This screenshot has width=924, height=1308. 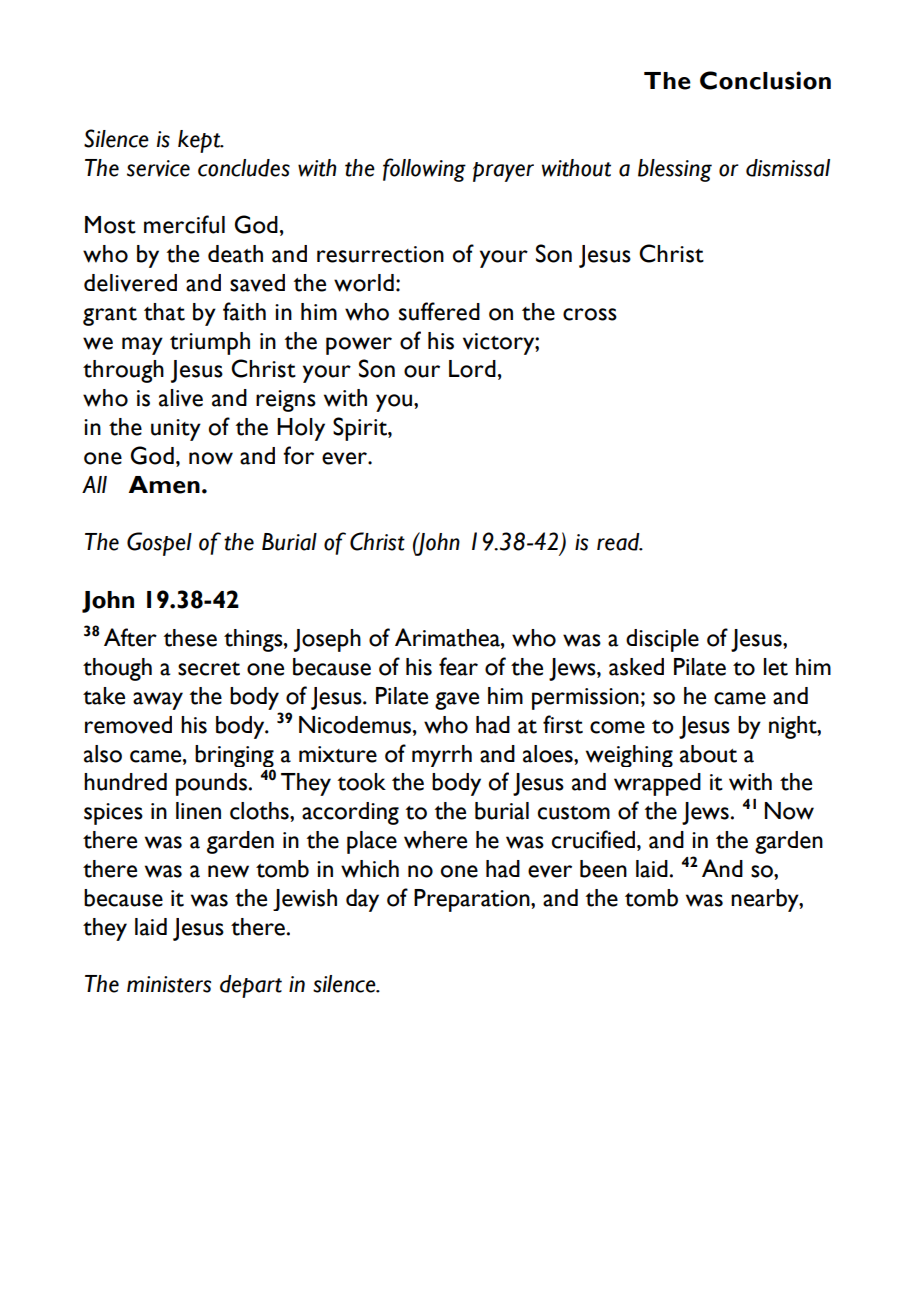 I want to click on fear, so click(x=458, y=666).
